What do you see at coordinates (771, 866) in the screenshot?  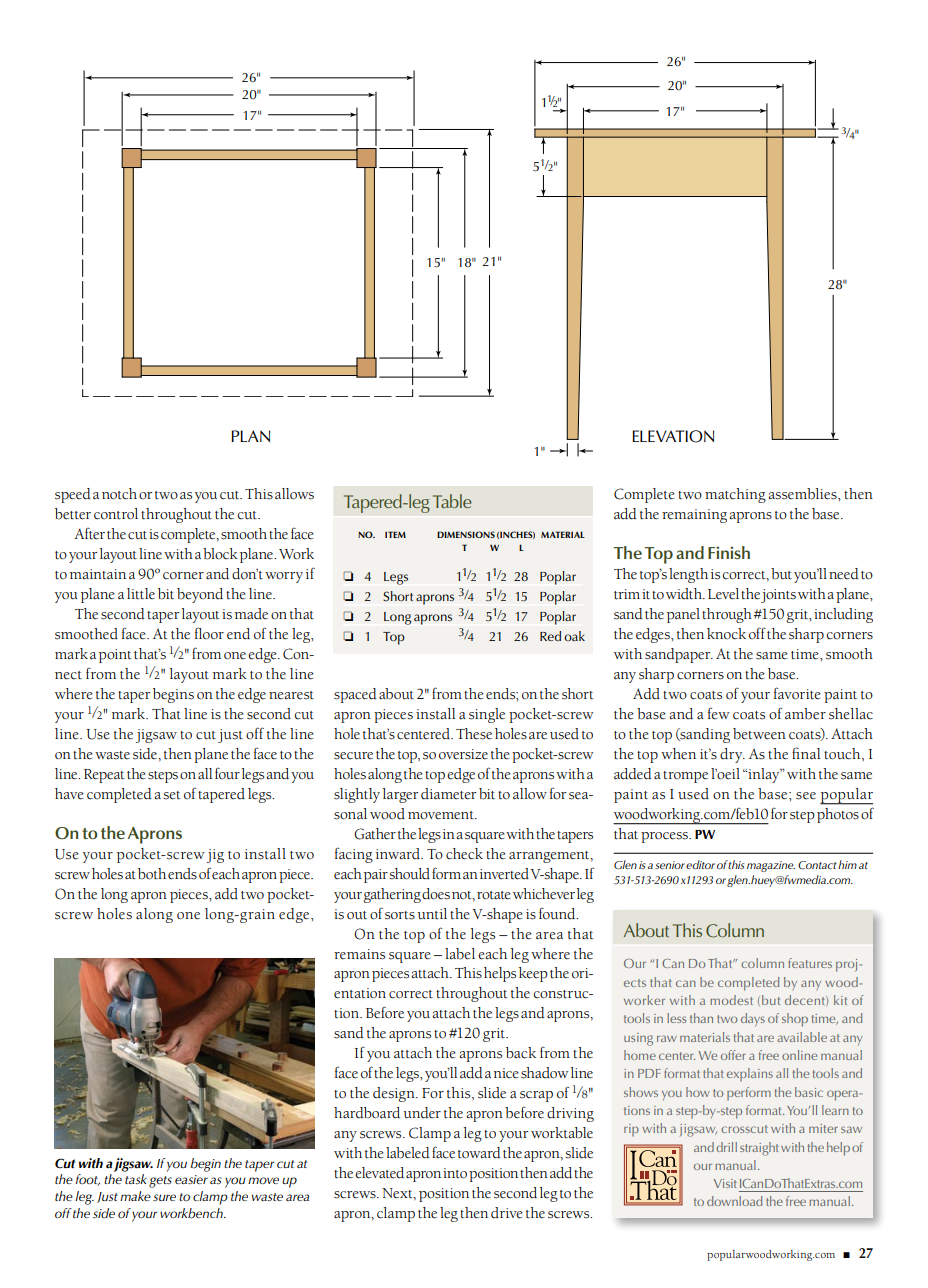 I see `magazine` at bounding box center [771, 866].
